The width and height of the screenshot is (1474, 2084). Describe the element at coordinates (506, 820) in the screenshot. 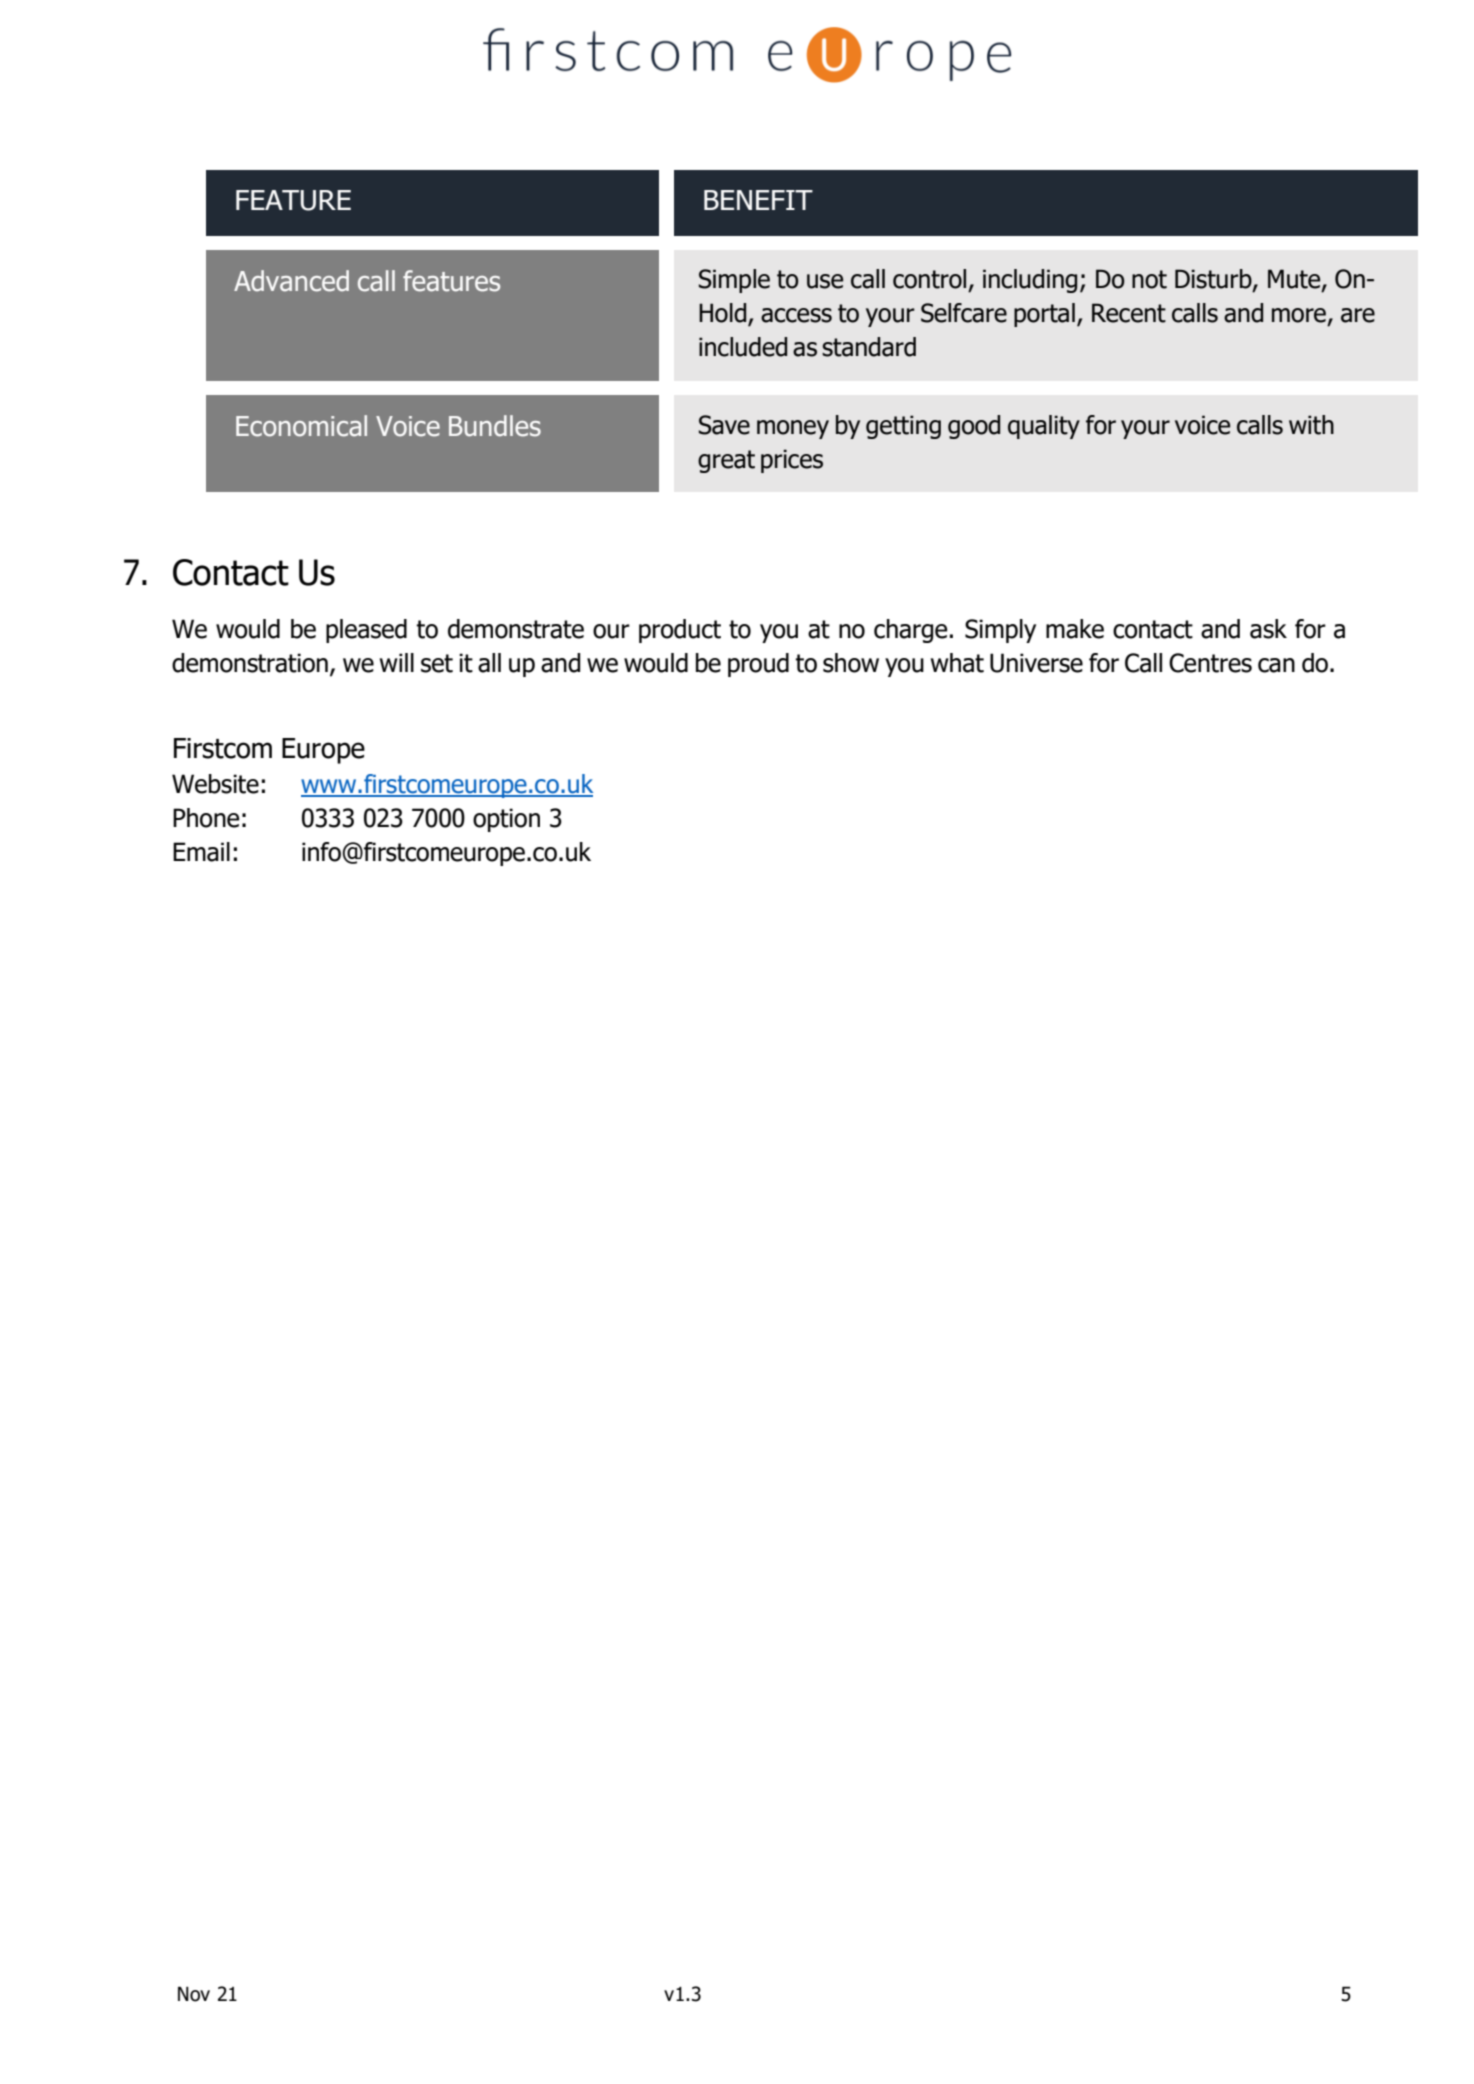

I see `option` at that location.
